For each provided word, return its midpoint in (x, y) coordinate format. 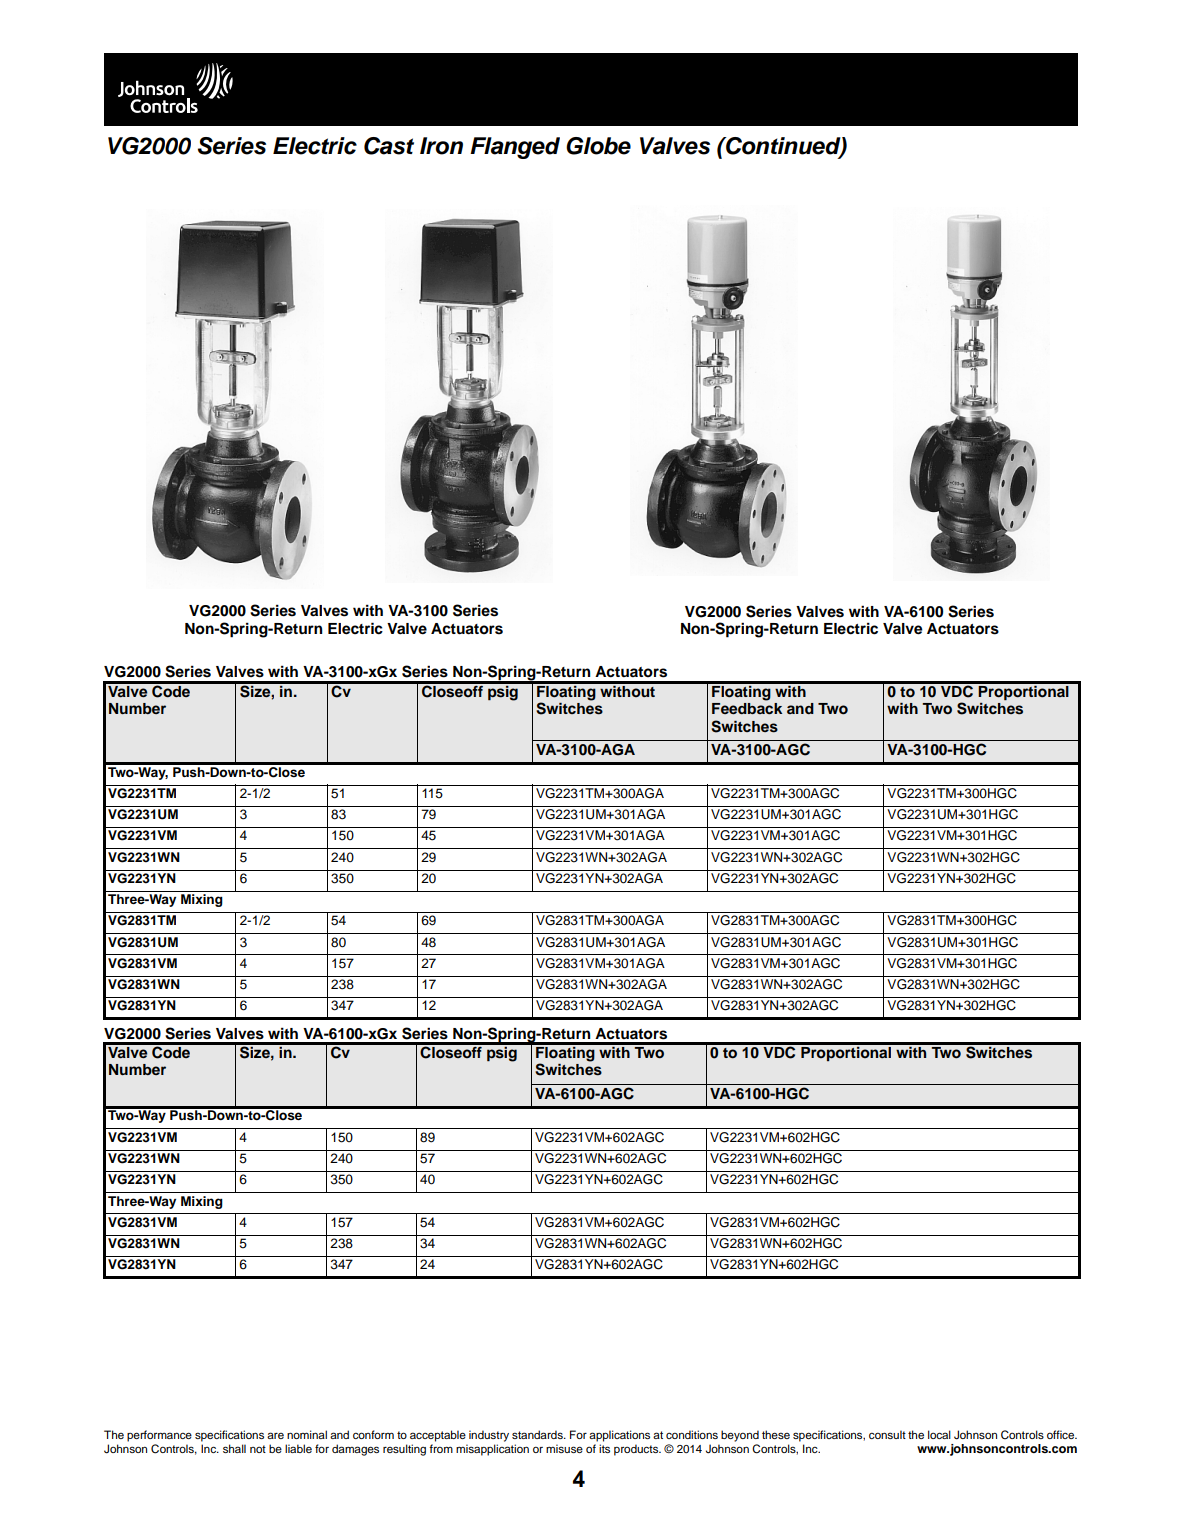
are (275, 1435)
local (939, 1434)
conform (373, 1434)
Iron (441, 146)
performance (159, 1436)
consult (887, 1434)
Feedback (747, 708)
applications (619, 1436)
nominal (307, 1434)
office (1062, 1434)
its (604, 1448)
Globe (598, 146)
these (776, 1434)
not (258, 1449)
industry (489, 1436)
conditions (692, 1434)
